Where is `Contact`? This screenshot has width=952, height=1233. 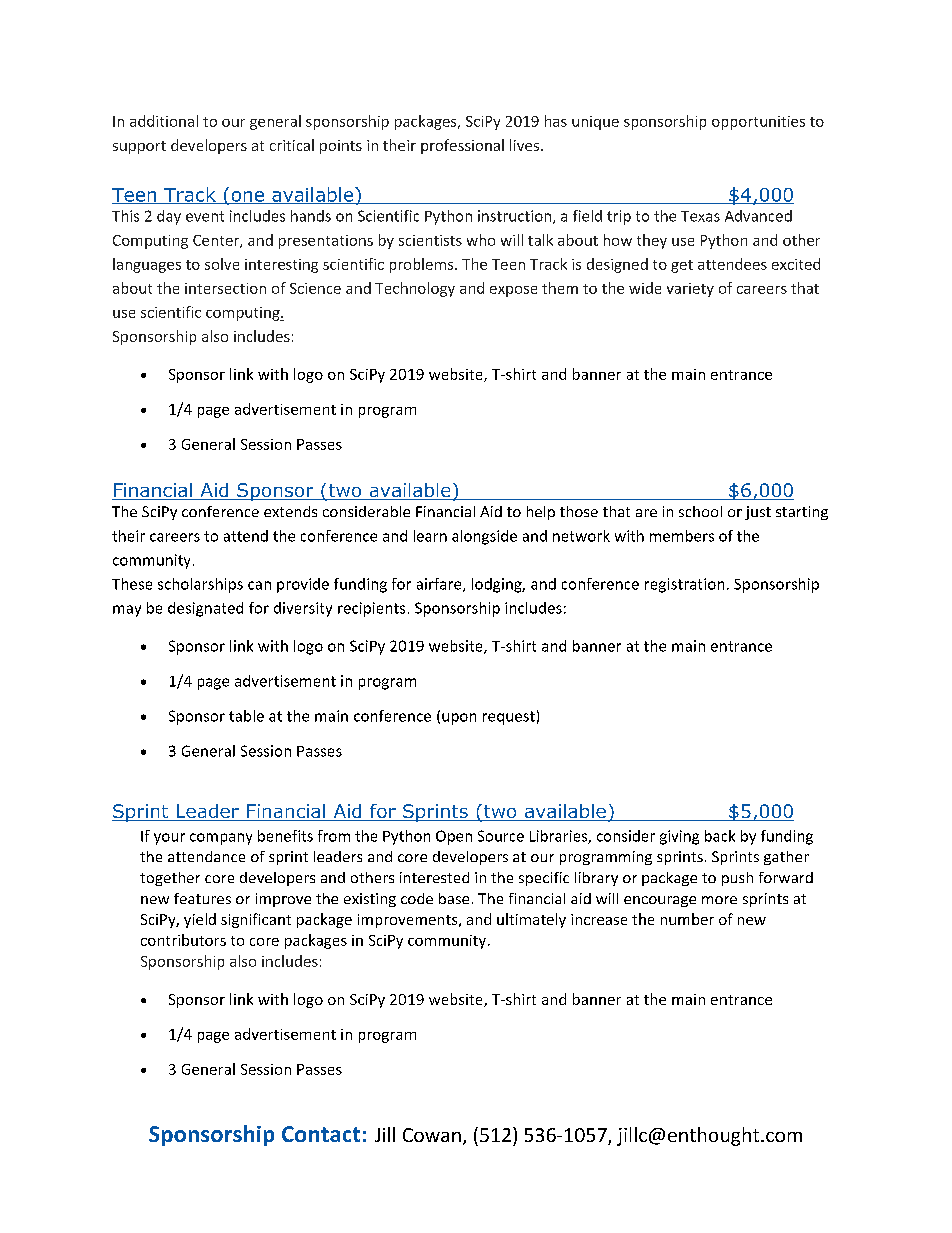
Contact is located at coordinates (321, 1134).
